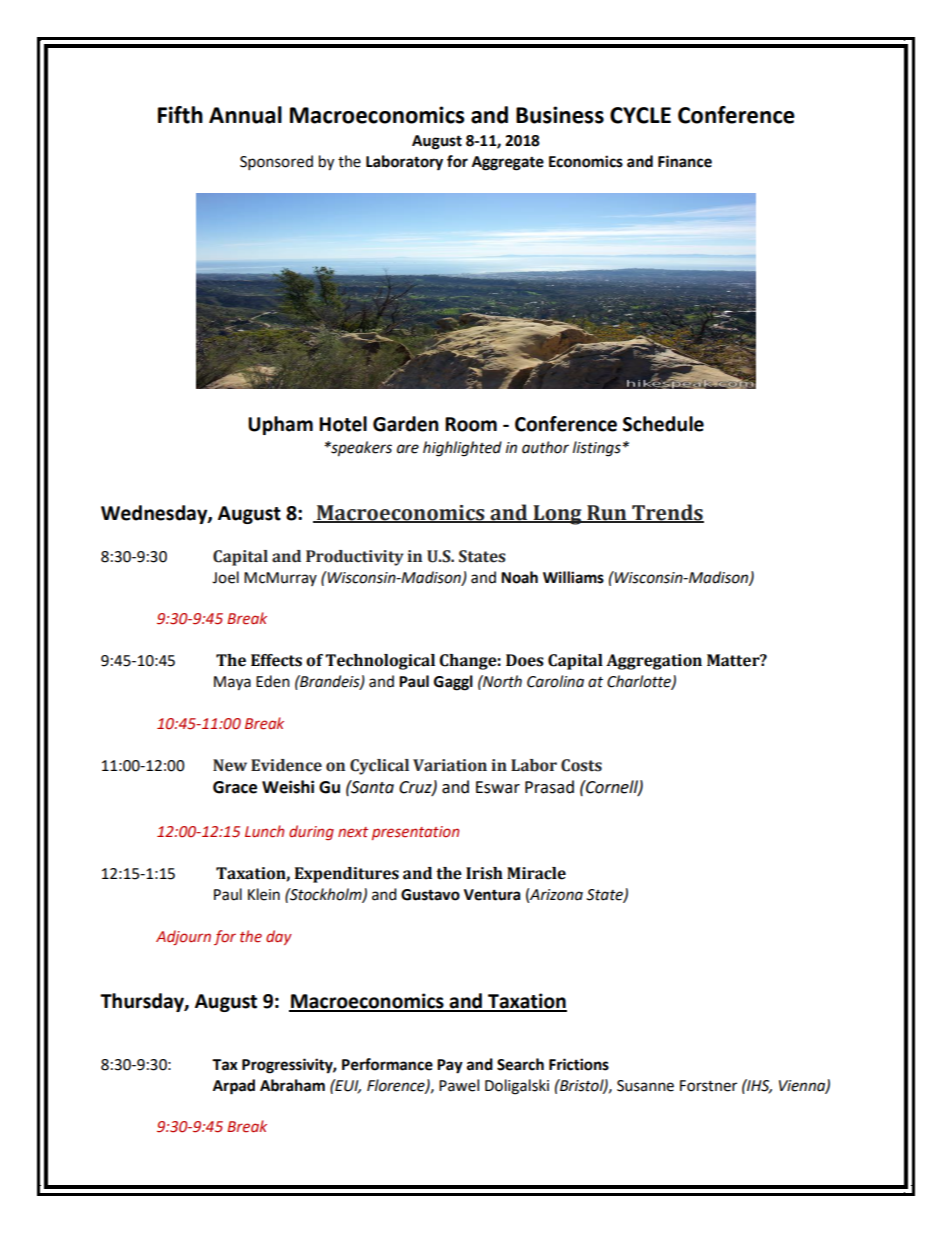 Image resolution: width=952 pixels, height=1233 pixels. Describe the element at coordinates (640, 115) in the page. I see `CYCLE` at that location.
